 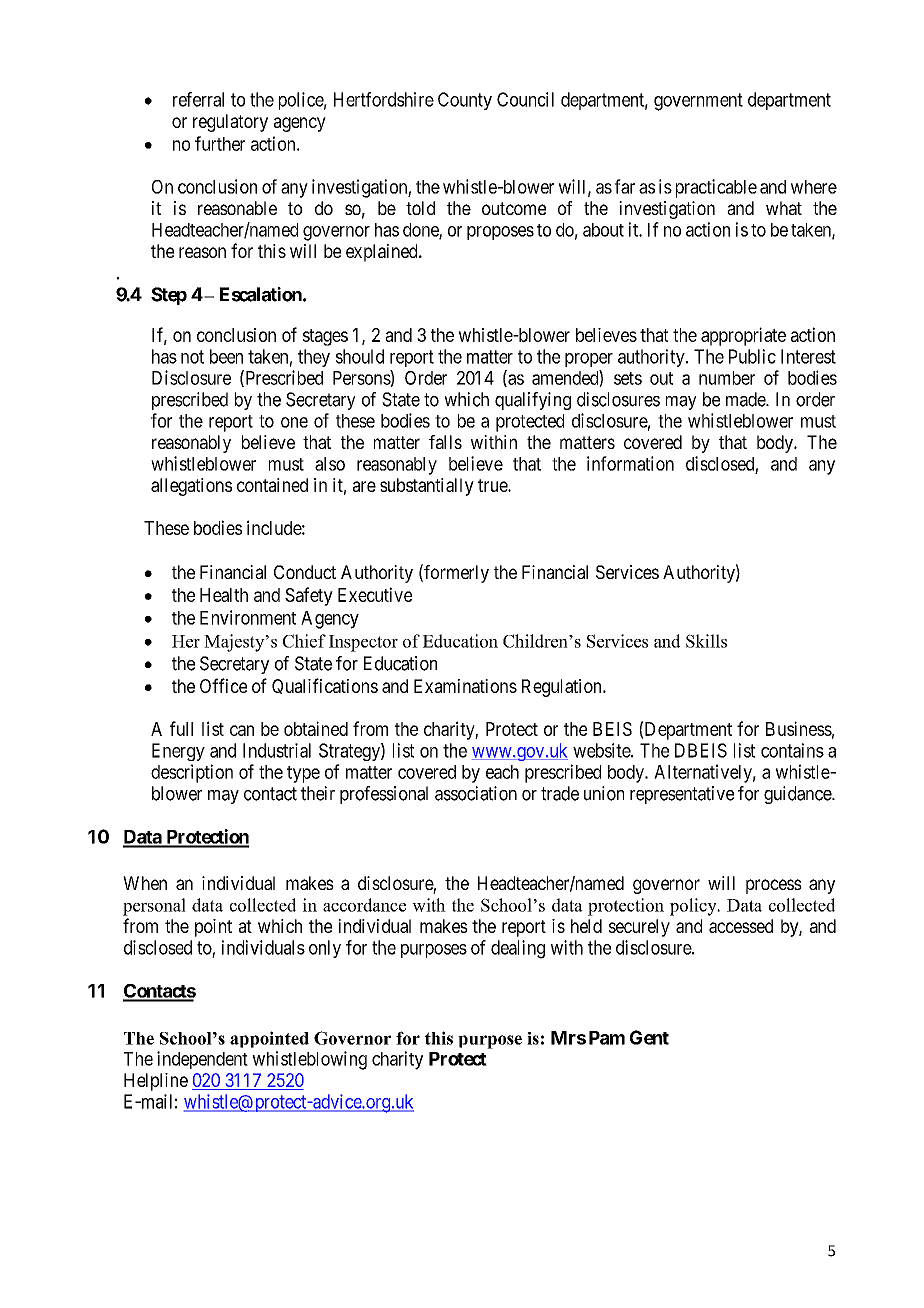 I want to click on Gent, so click(x=649, y=1037).
